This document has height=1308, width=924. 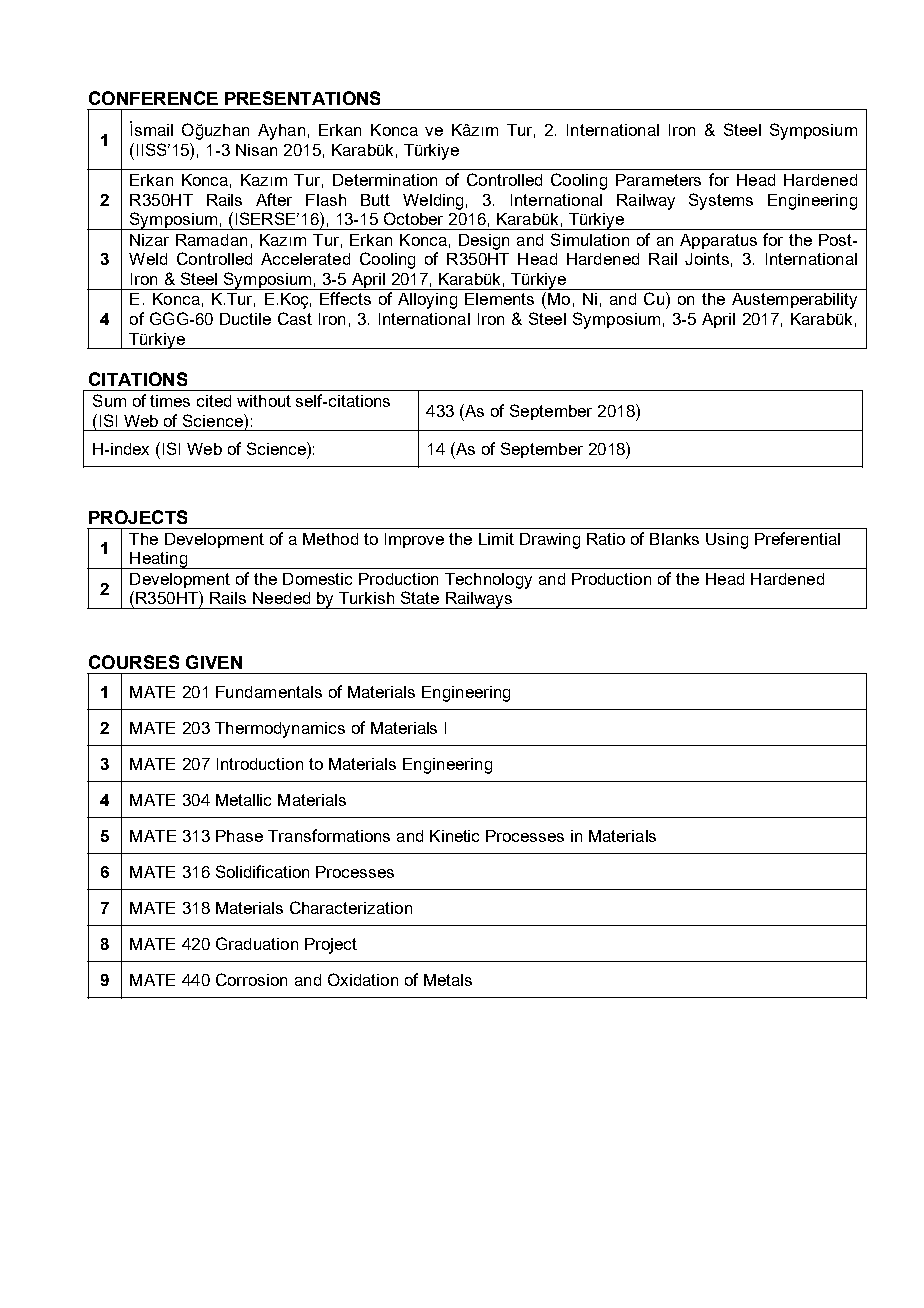 I want to click on Improve, so click(x=414, y=540).
